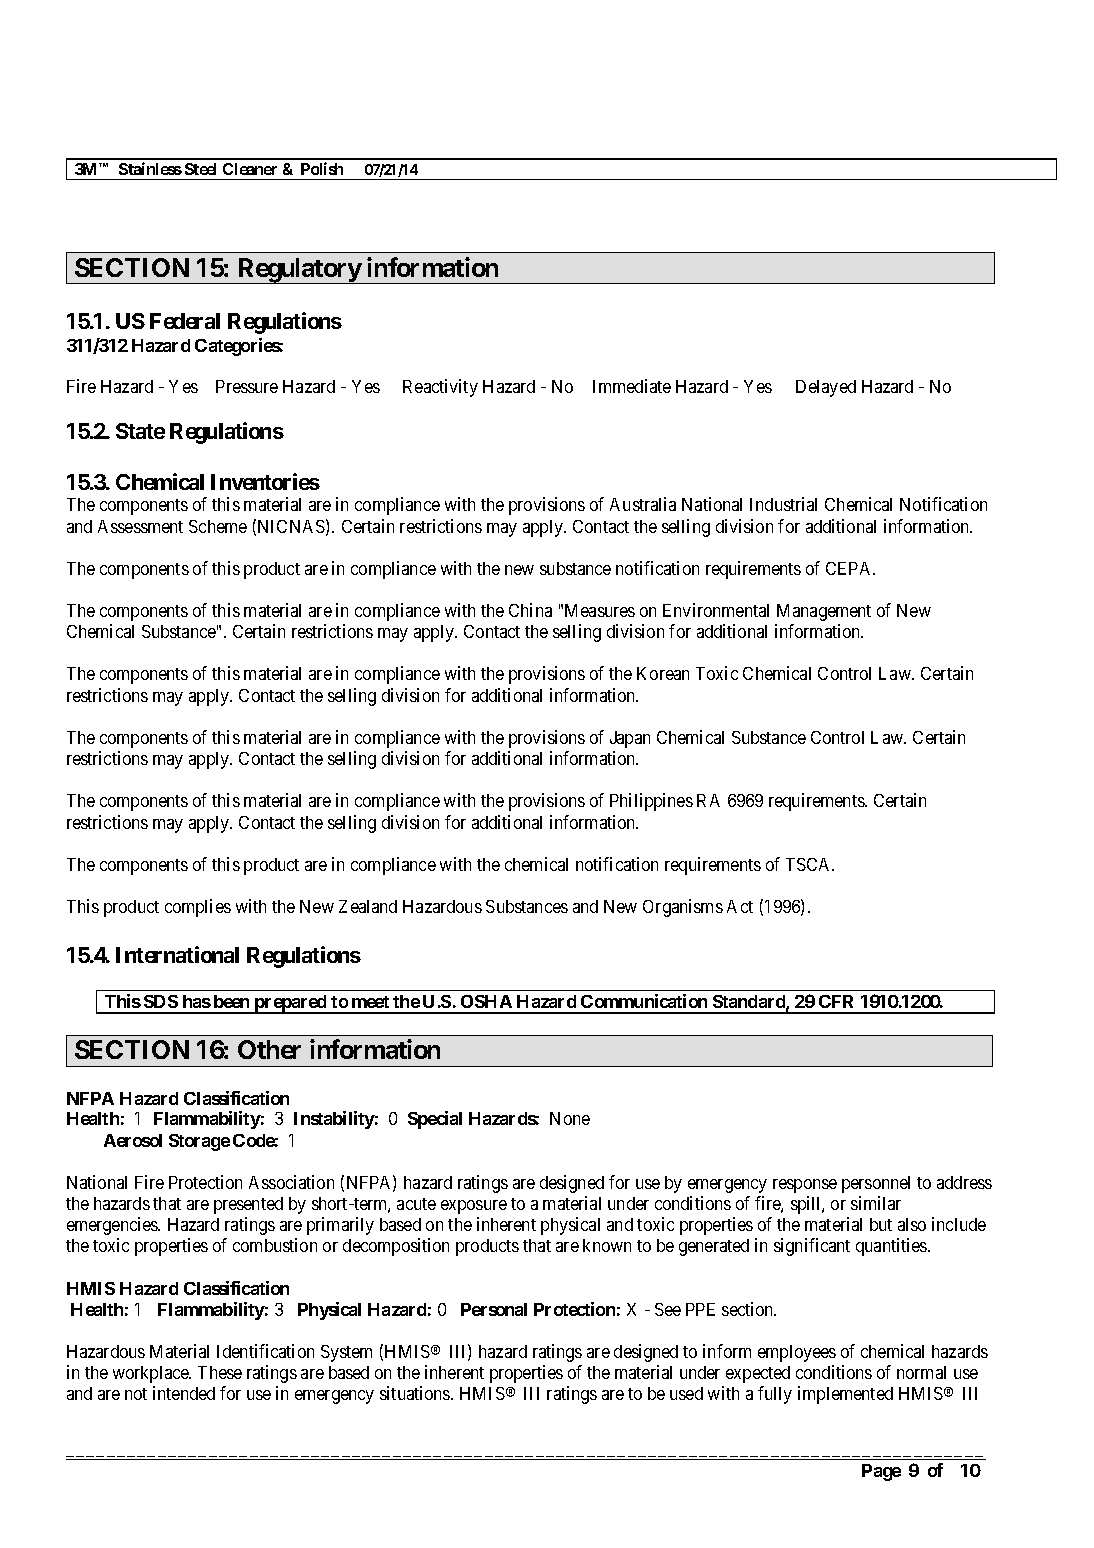 The width and height of the page is (1094, 1548). What do you see at coordinates (810, 864) in the page?
I see `TSCA` at bounding box center [810, 864].
